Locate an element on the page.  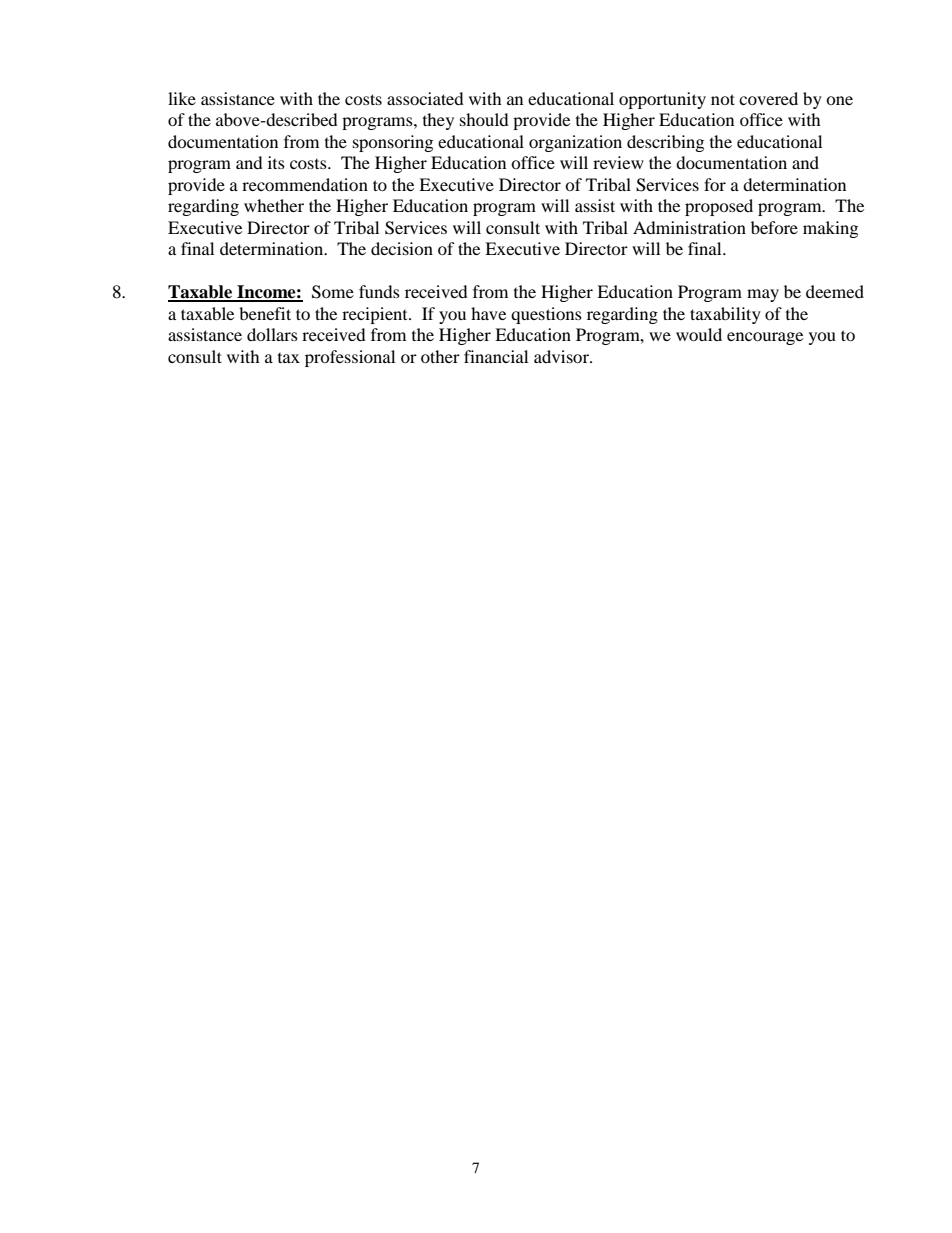
like is located at coordinates (182, 98).
